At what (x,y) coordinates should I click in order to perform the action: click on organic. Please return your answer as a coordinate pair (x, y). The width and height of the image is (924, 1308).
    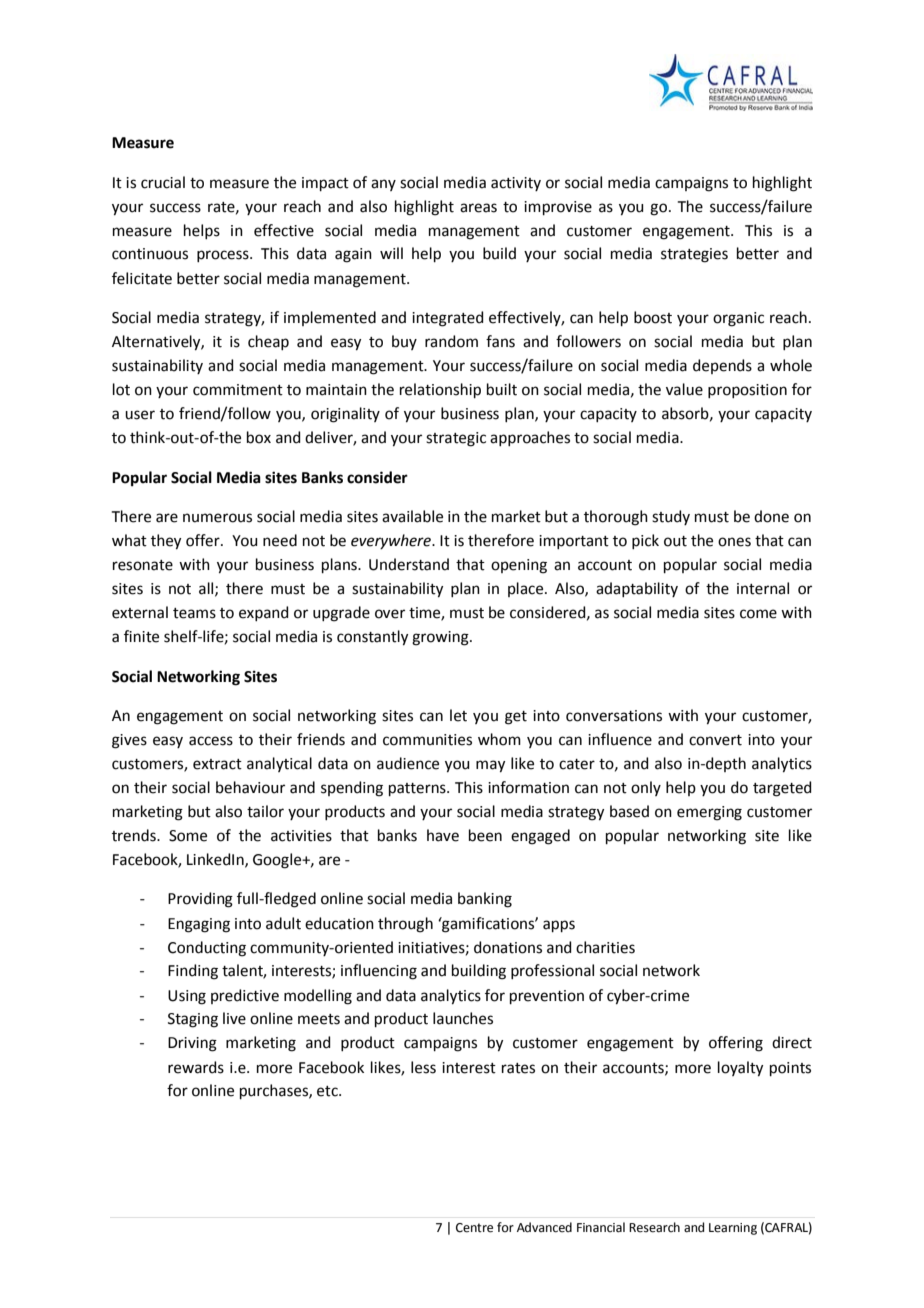
    Looking at the image, I should click on (738, 319).
